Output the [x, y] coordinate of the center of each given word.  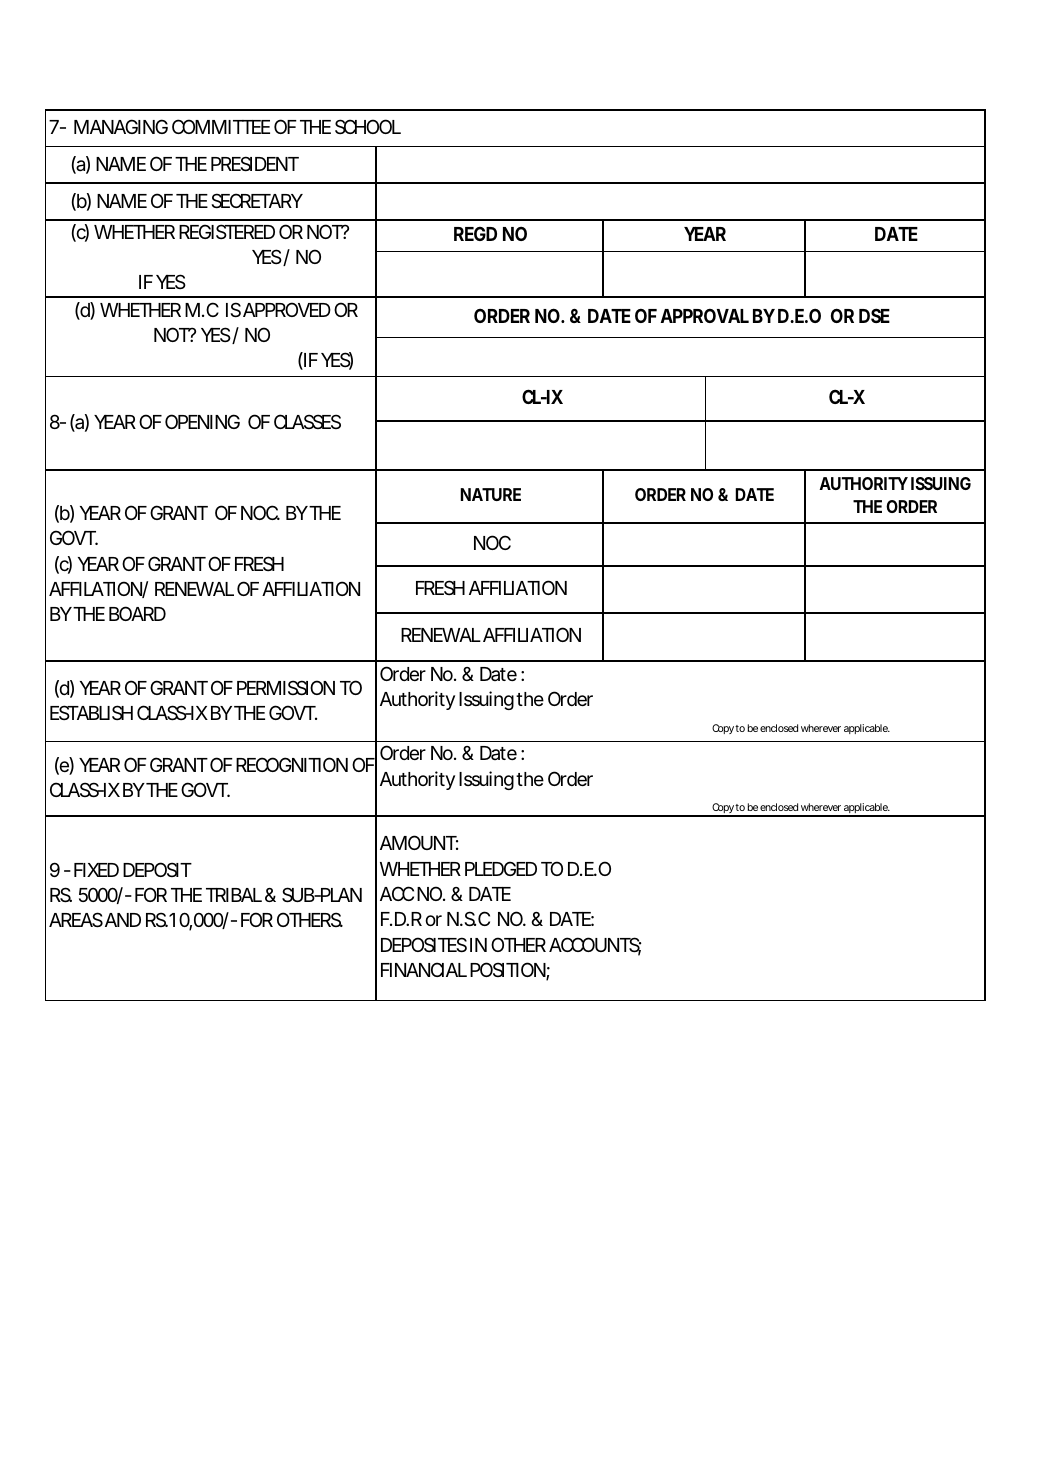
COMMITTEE [221, 126]
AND [123, 920]
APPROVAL [704, 315]
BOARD [137, 613]
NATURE [490, 494]
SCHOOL [368, 126]
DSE [874, 315]
